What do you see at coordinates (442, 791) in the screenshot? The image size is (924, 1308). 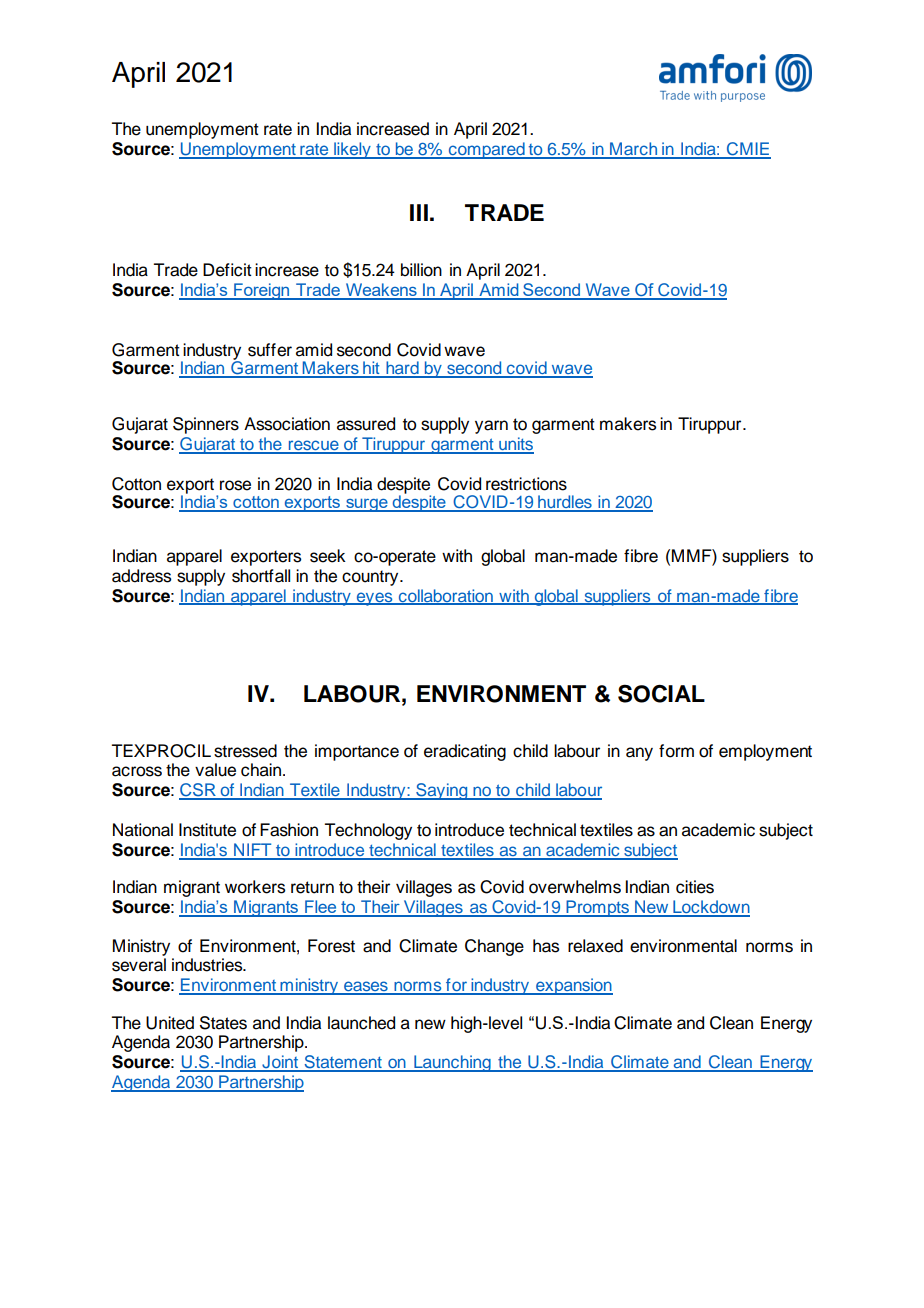 I see `Saying` at bounding box center [442, 791].
